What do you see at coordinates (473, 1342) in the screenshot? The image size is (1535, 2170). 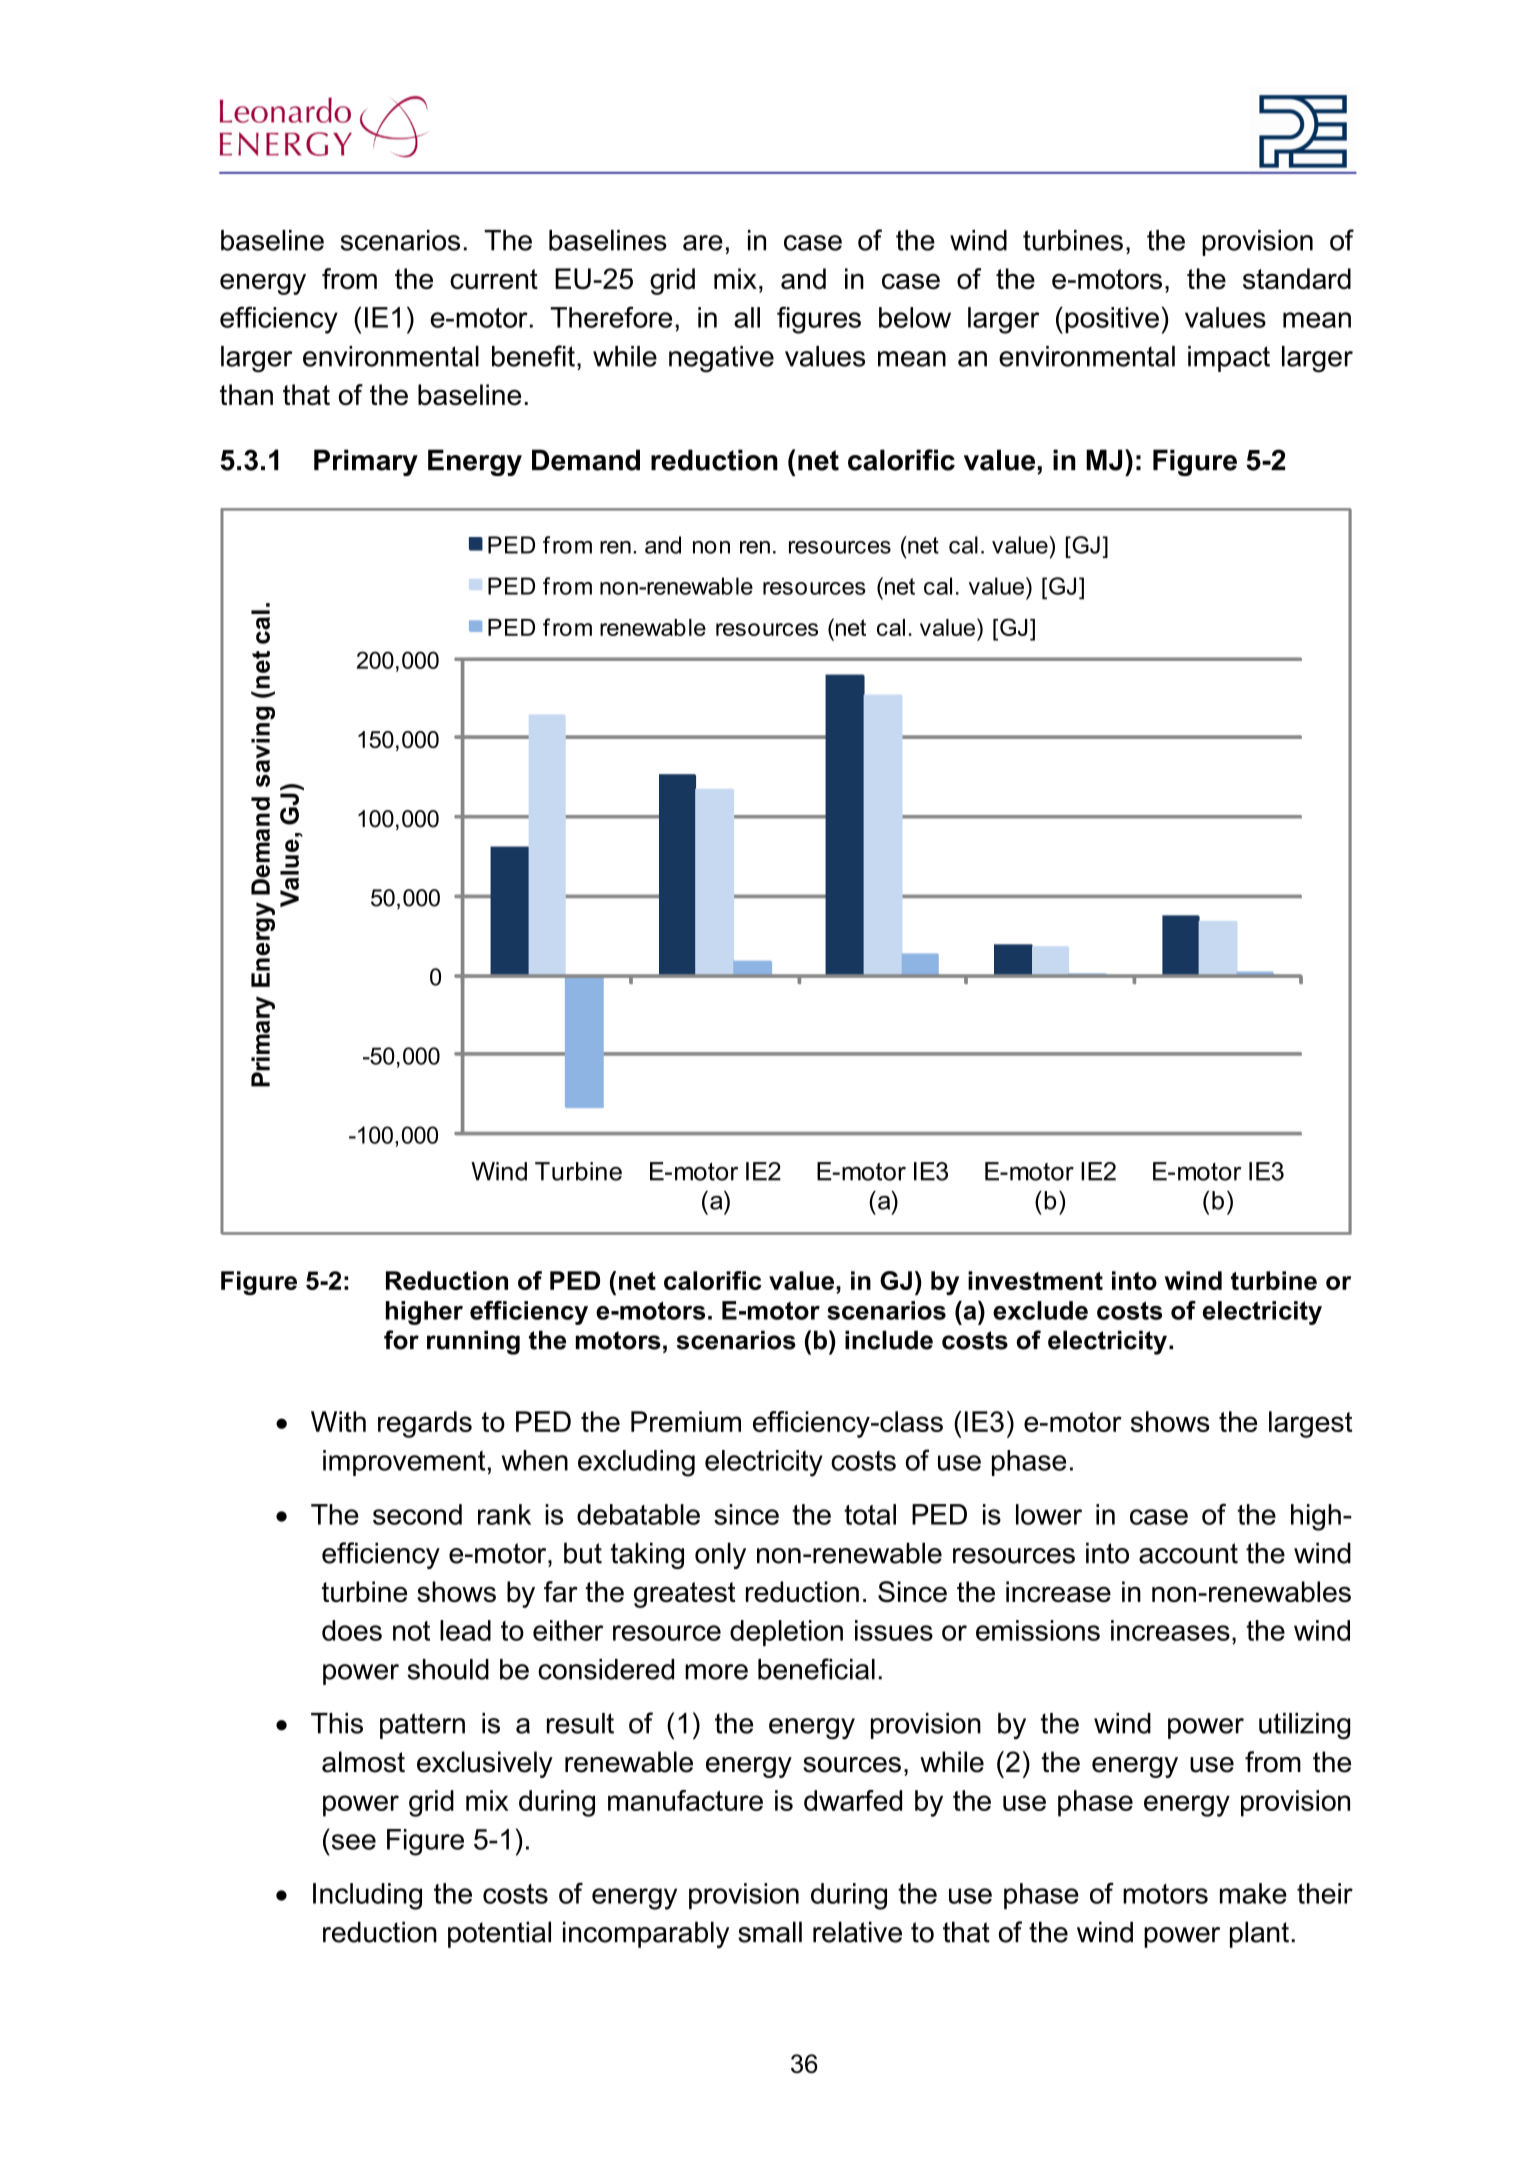 I see `running` at bounding box center [473, 1342].
